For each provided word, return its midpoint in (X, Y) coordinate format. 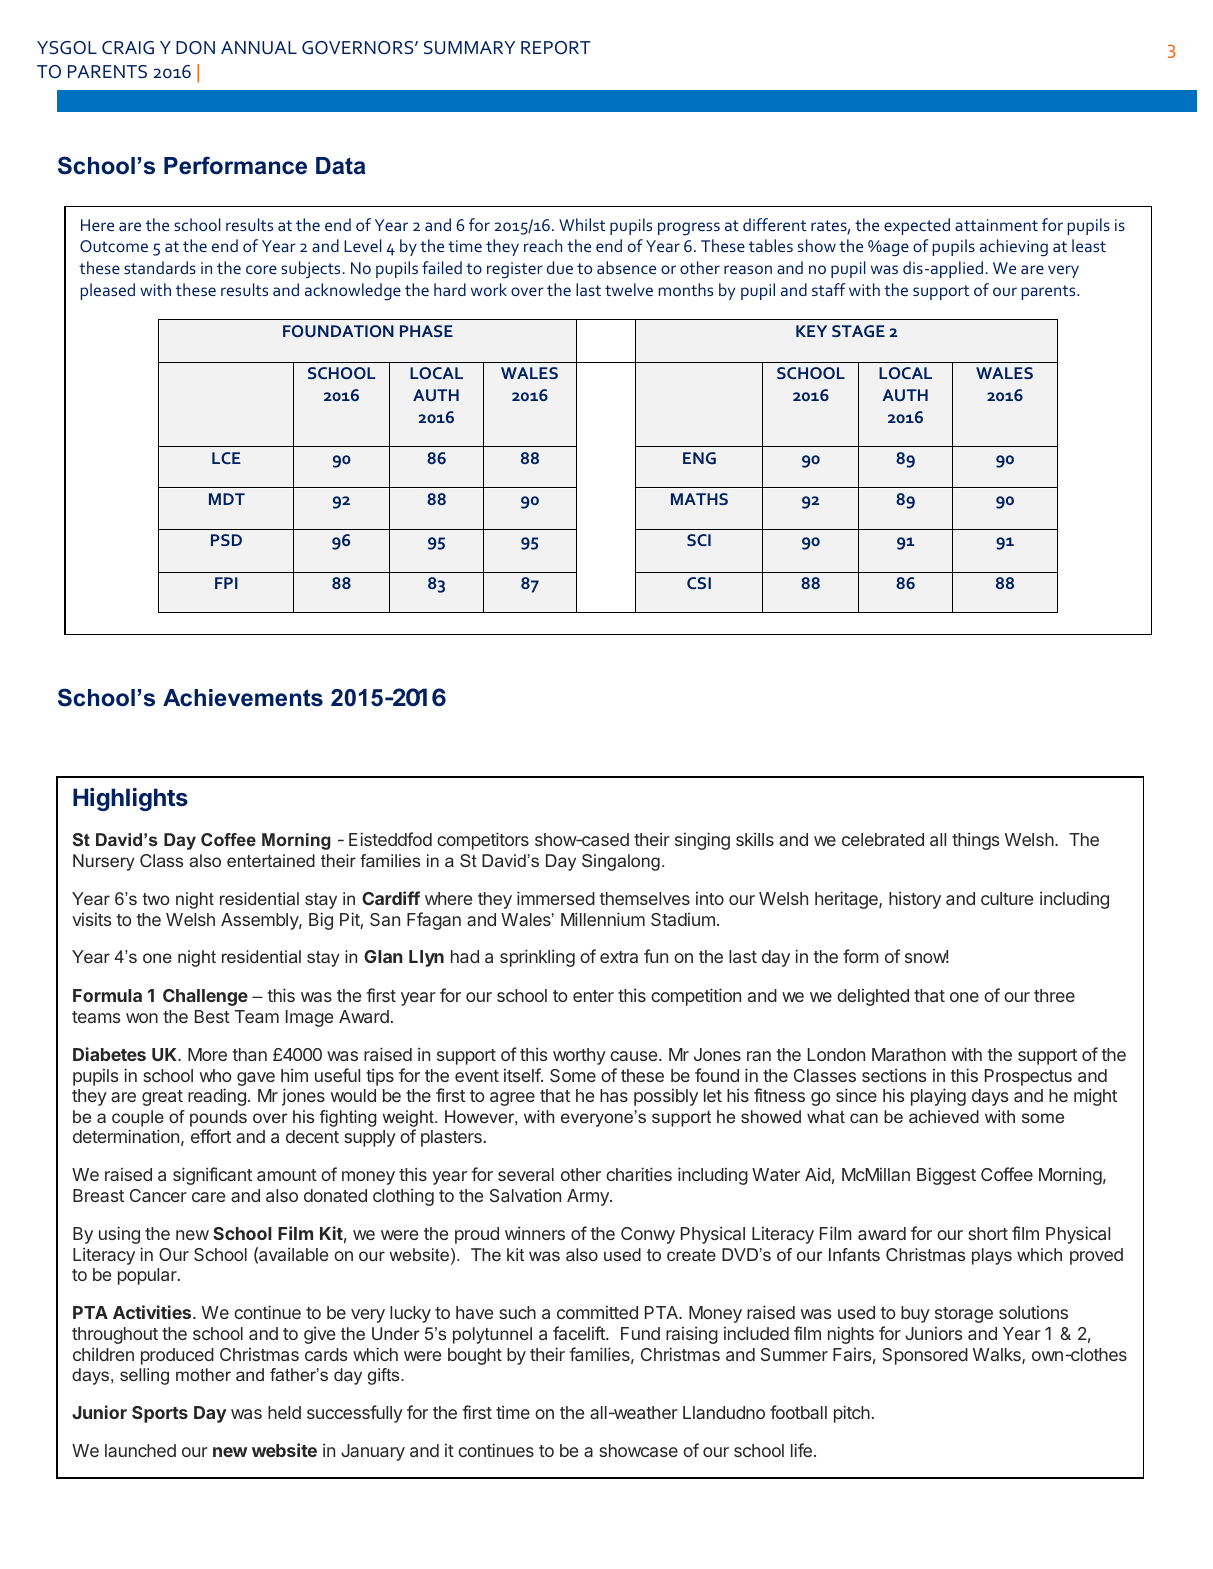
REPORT (556, 47)
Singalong (621, 862)
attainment (996, 225)
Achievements (243, 698)
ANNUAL (259, 48)
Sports (160, 1414)
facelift (580, 1333)
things (975, 841)
